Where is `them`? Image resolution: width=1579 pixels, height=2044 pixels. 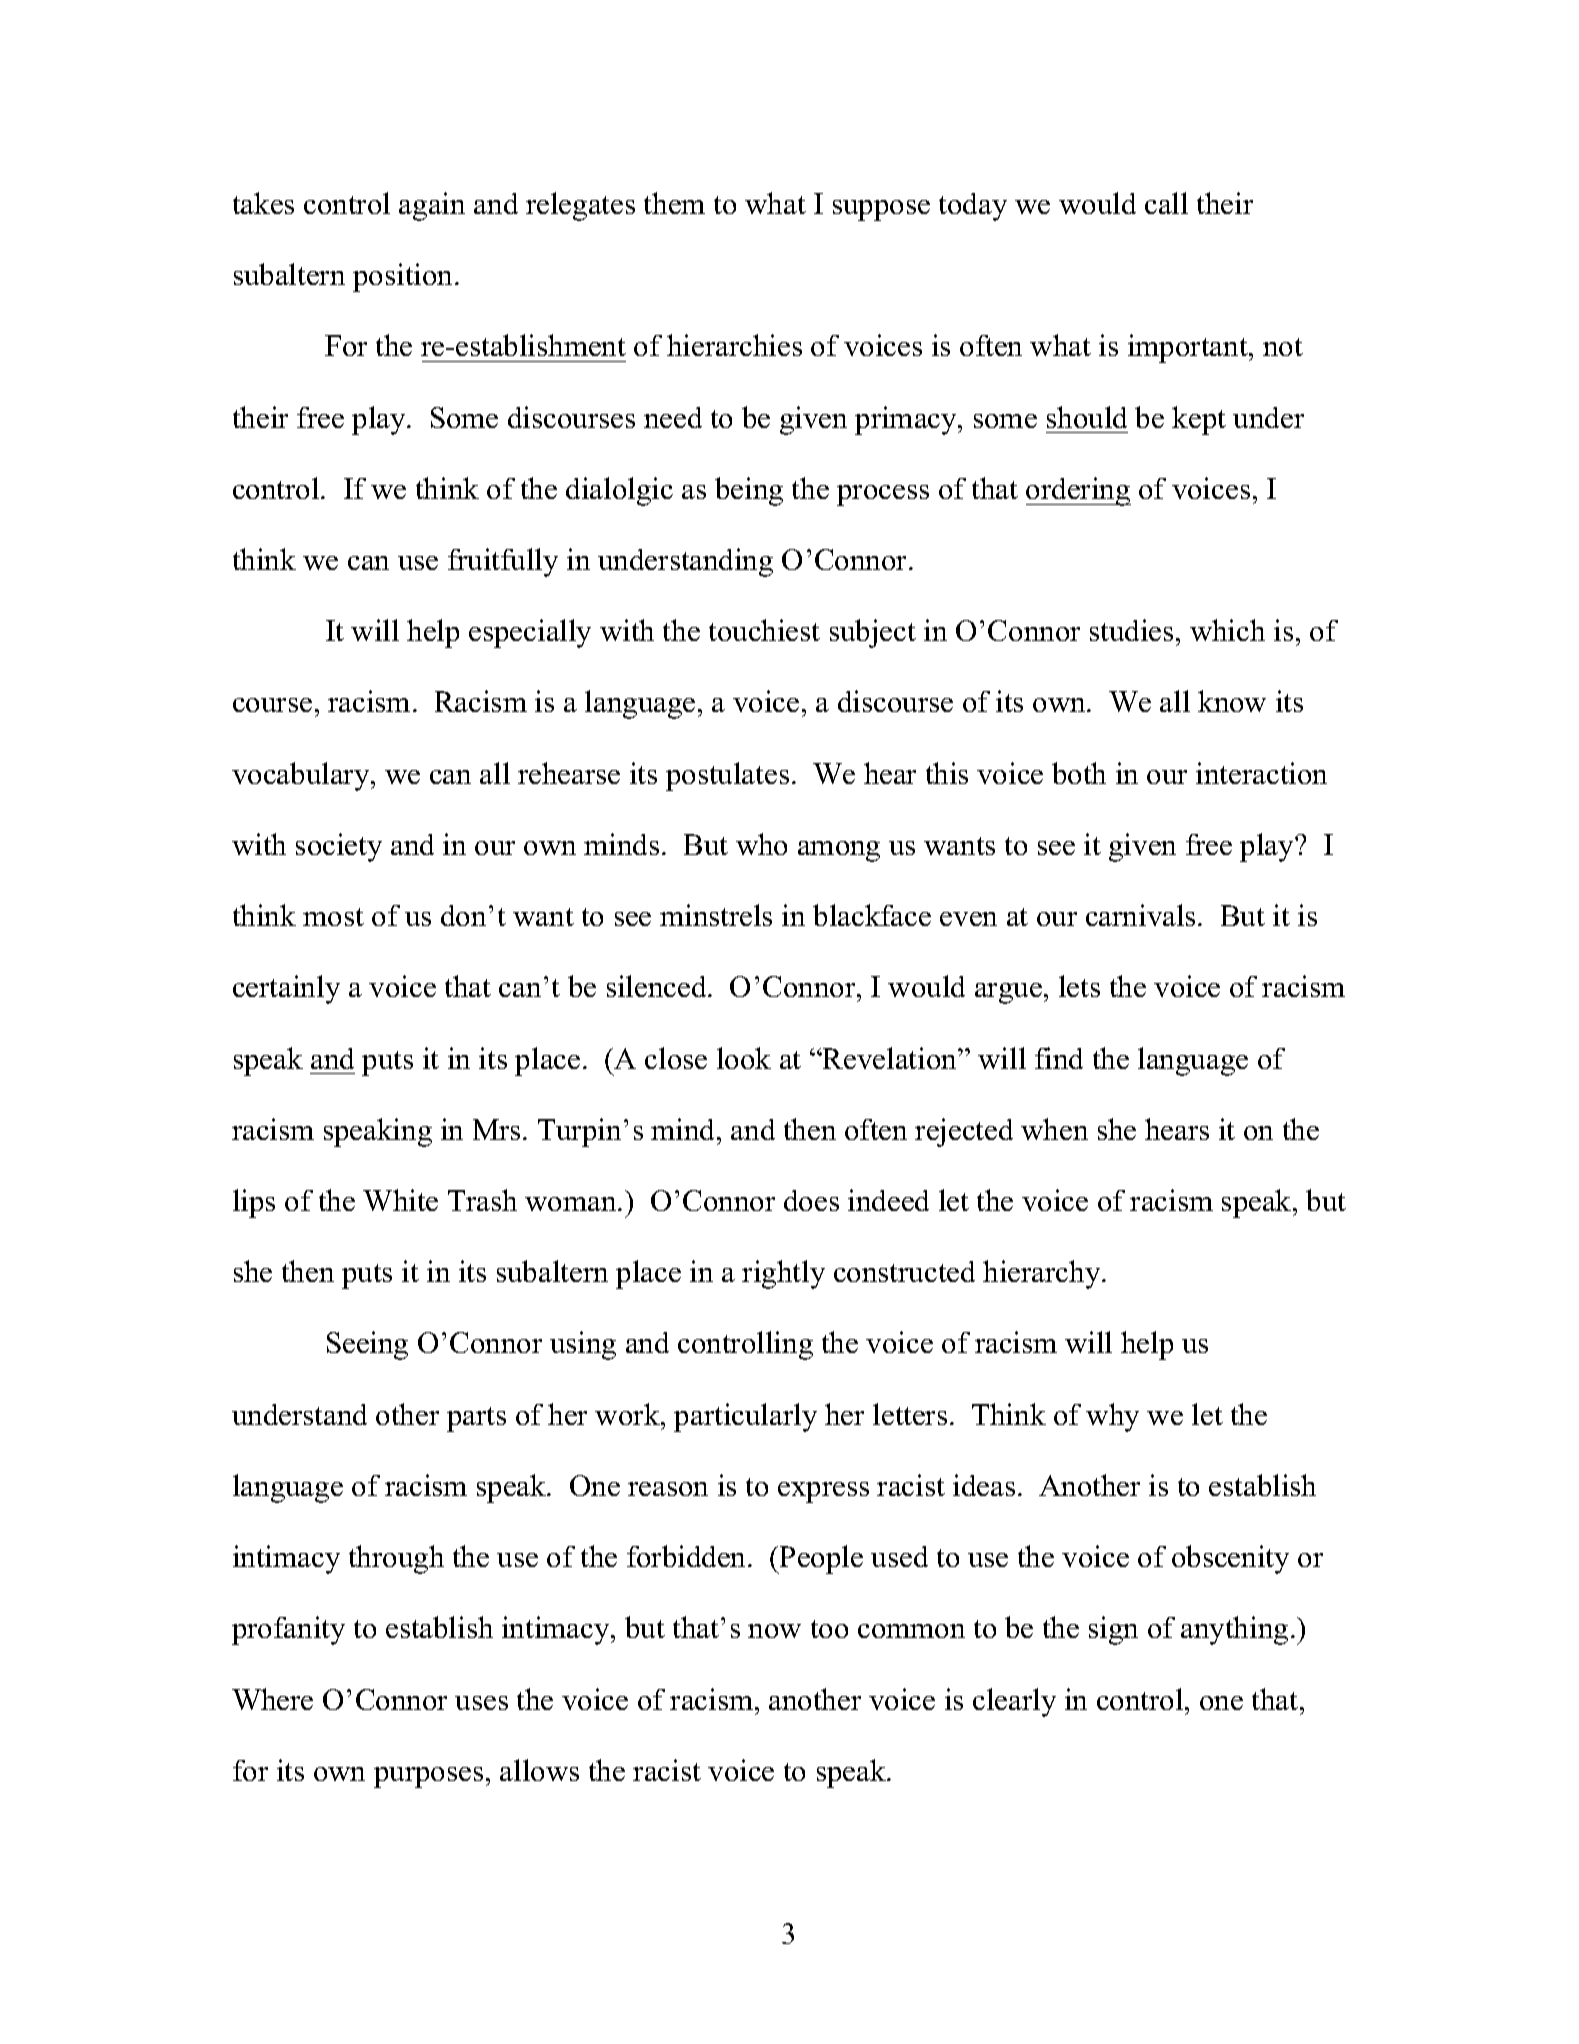 them is located at coordinates (674, 203).
